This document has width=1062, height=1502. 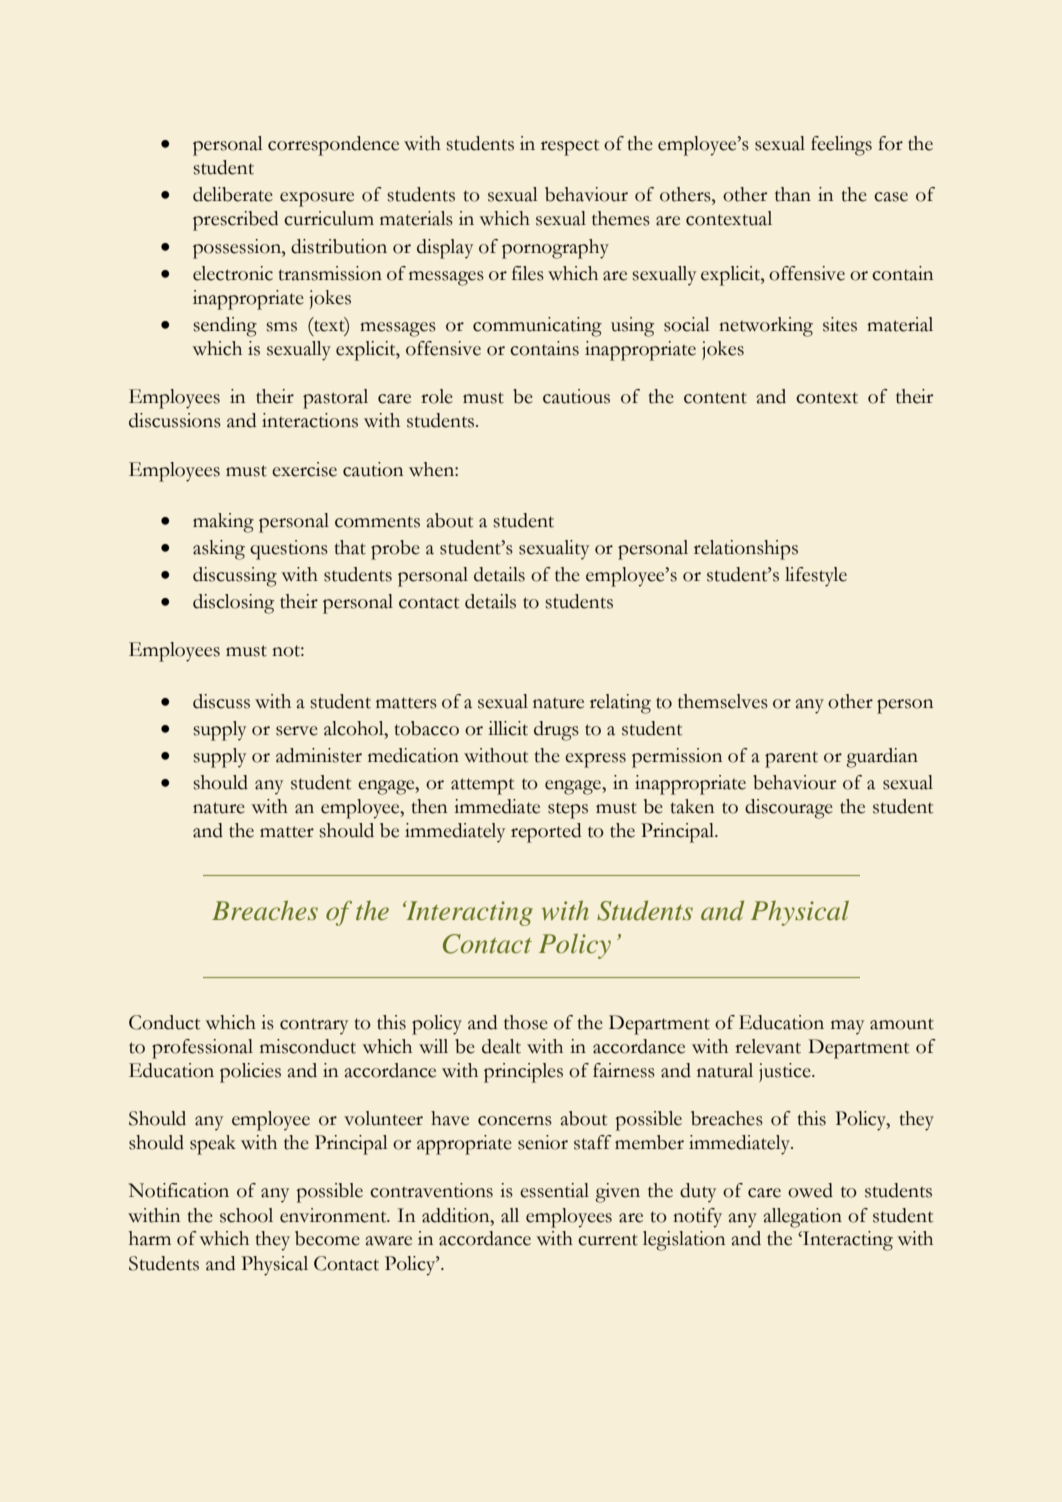 What do you see at coordinates (526, 1022) in the document?
I see `those` at bounding box center [526, 1022].
